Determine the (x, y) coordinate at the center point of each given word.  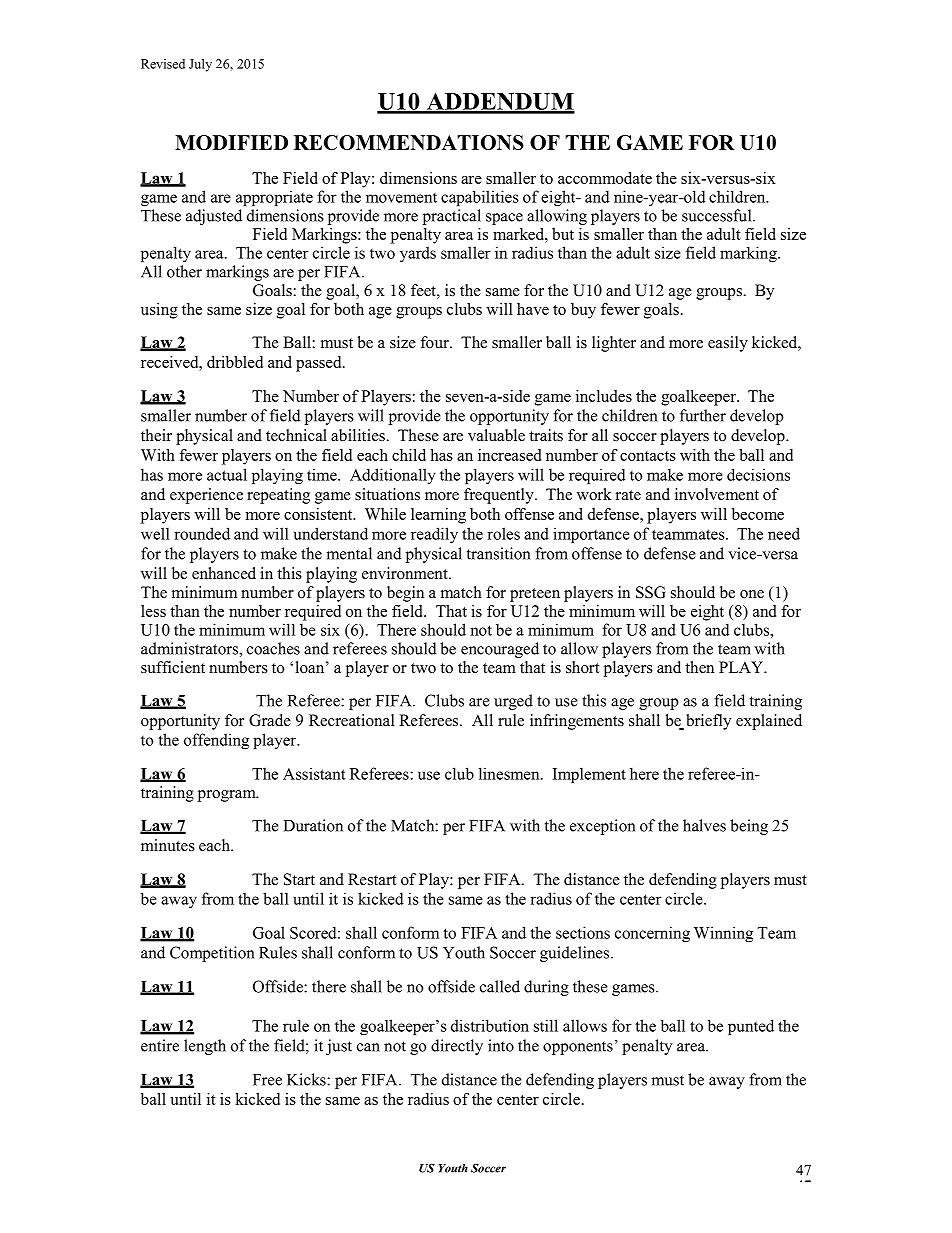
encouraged (500, 650)
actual (227, 474)
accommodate (605, 178)
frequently (500, 496)
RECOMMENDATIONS (409, 142)
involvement (717, 494)
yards (418, 254)
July (200, 65)
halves (704, 825)
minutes (168, 845)
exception (602, 827)
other (184, 271)
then (699, 667)
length (205, 1047)
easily (728, 344)
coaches (273, 648)
